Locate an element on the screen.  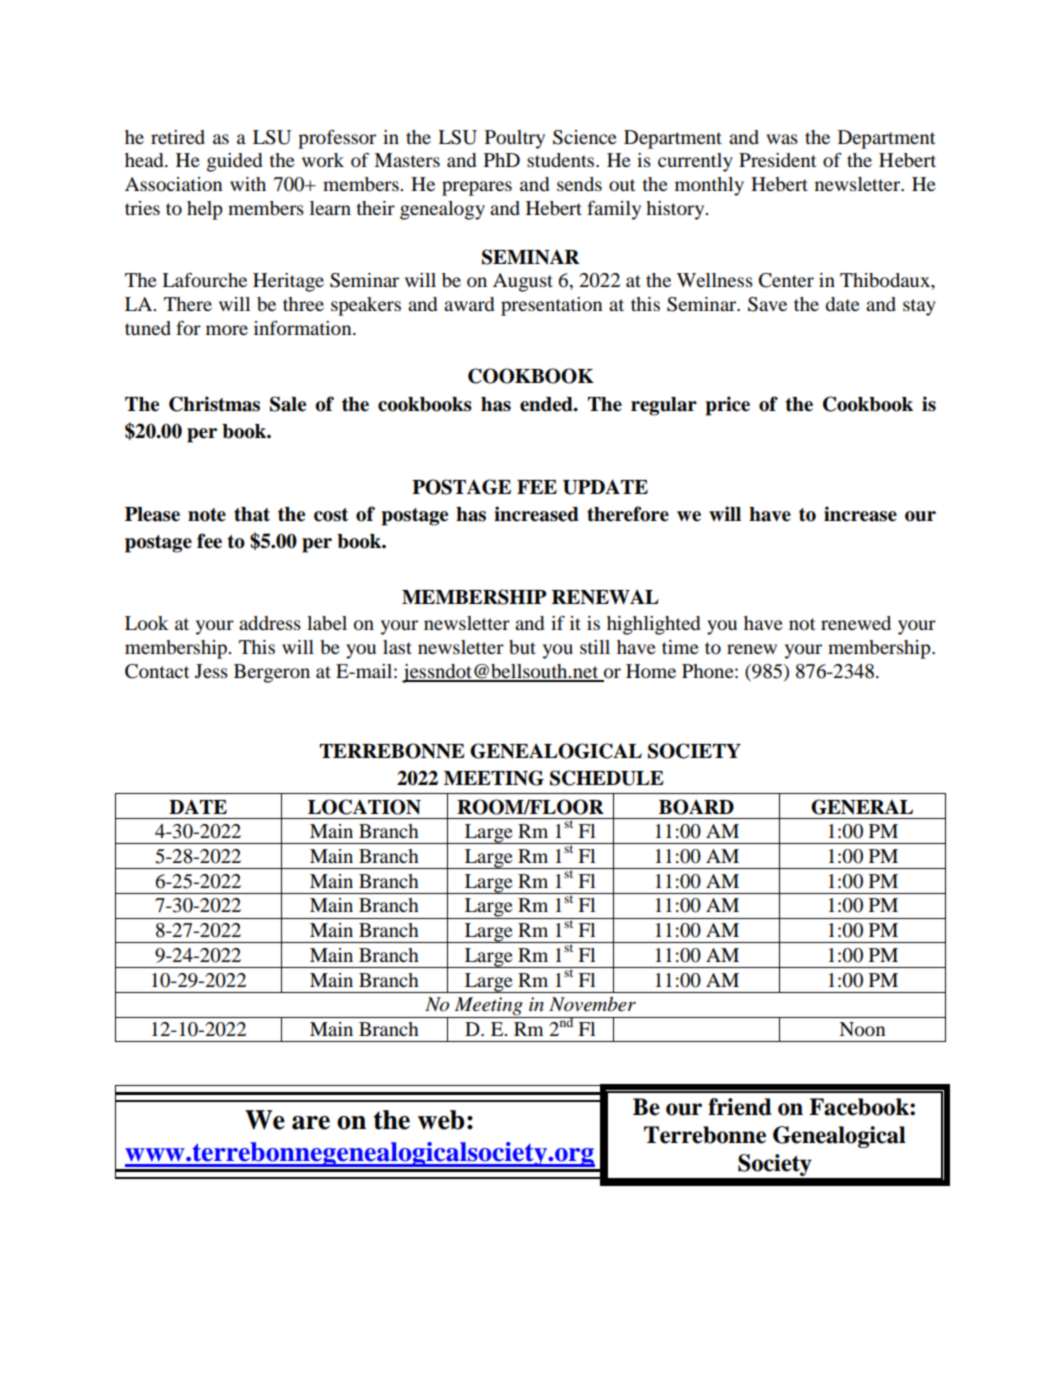
students is located at coordinates (562, 160).
